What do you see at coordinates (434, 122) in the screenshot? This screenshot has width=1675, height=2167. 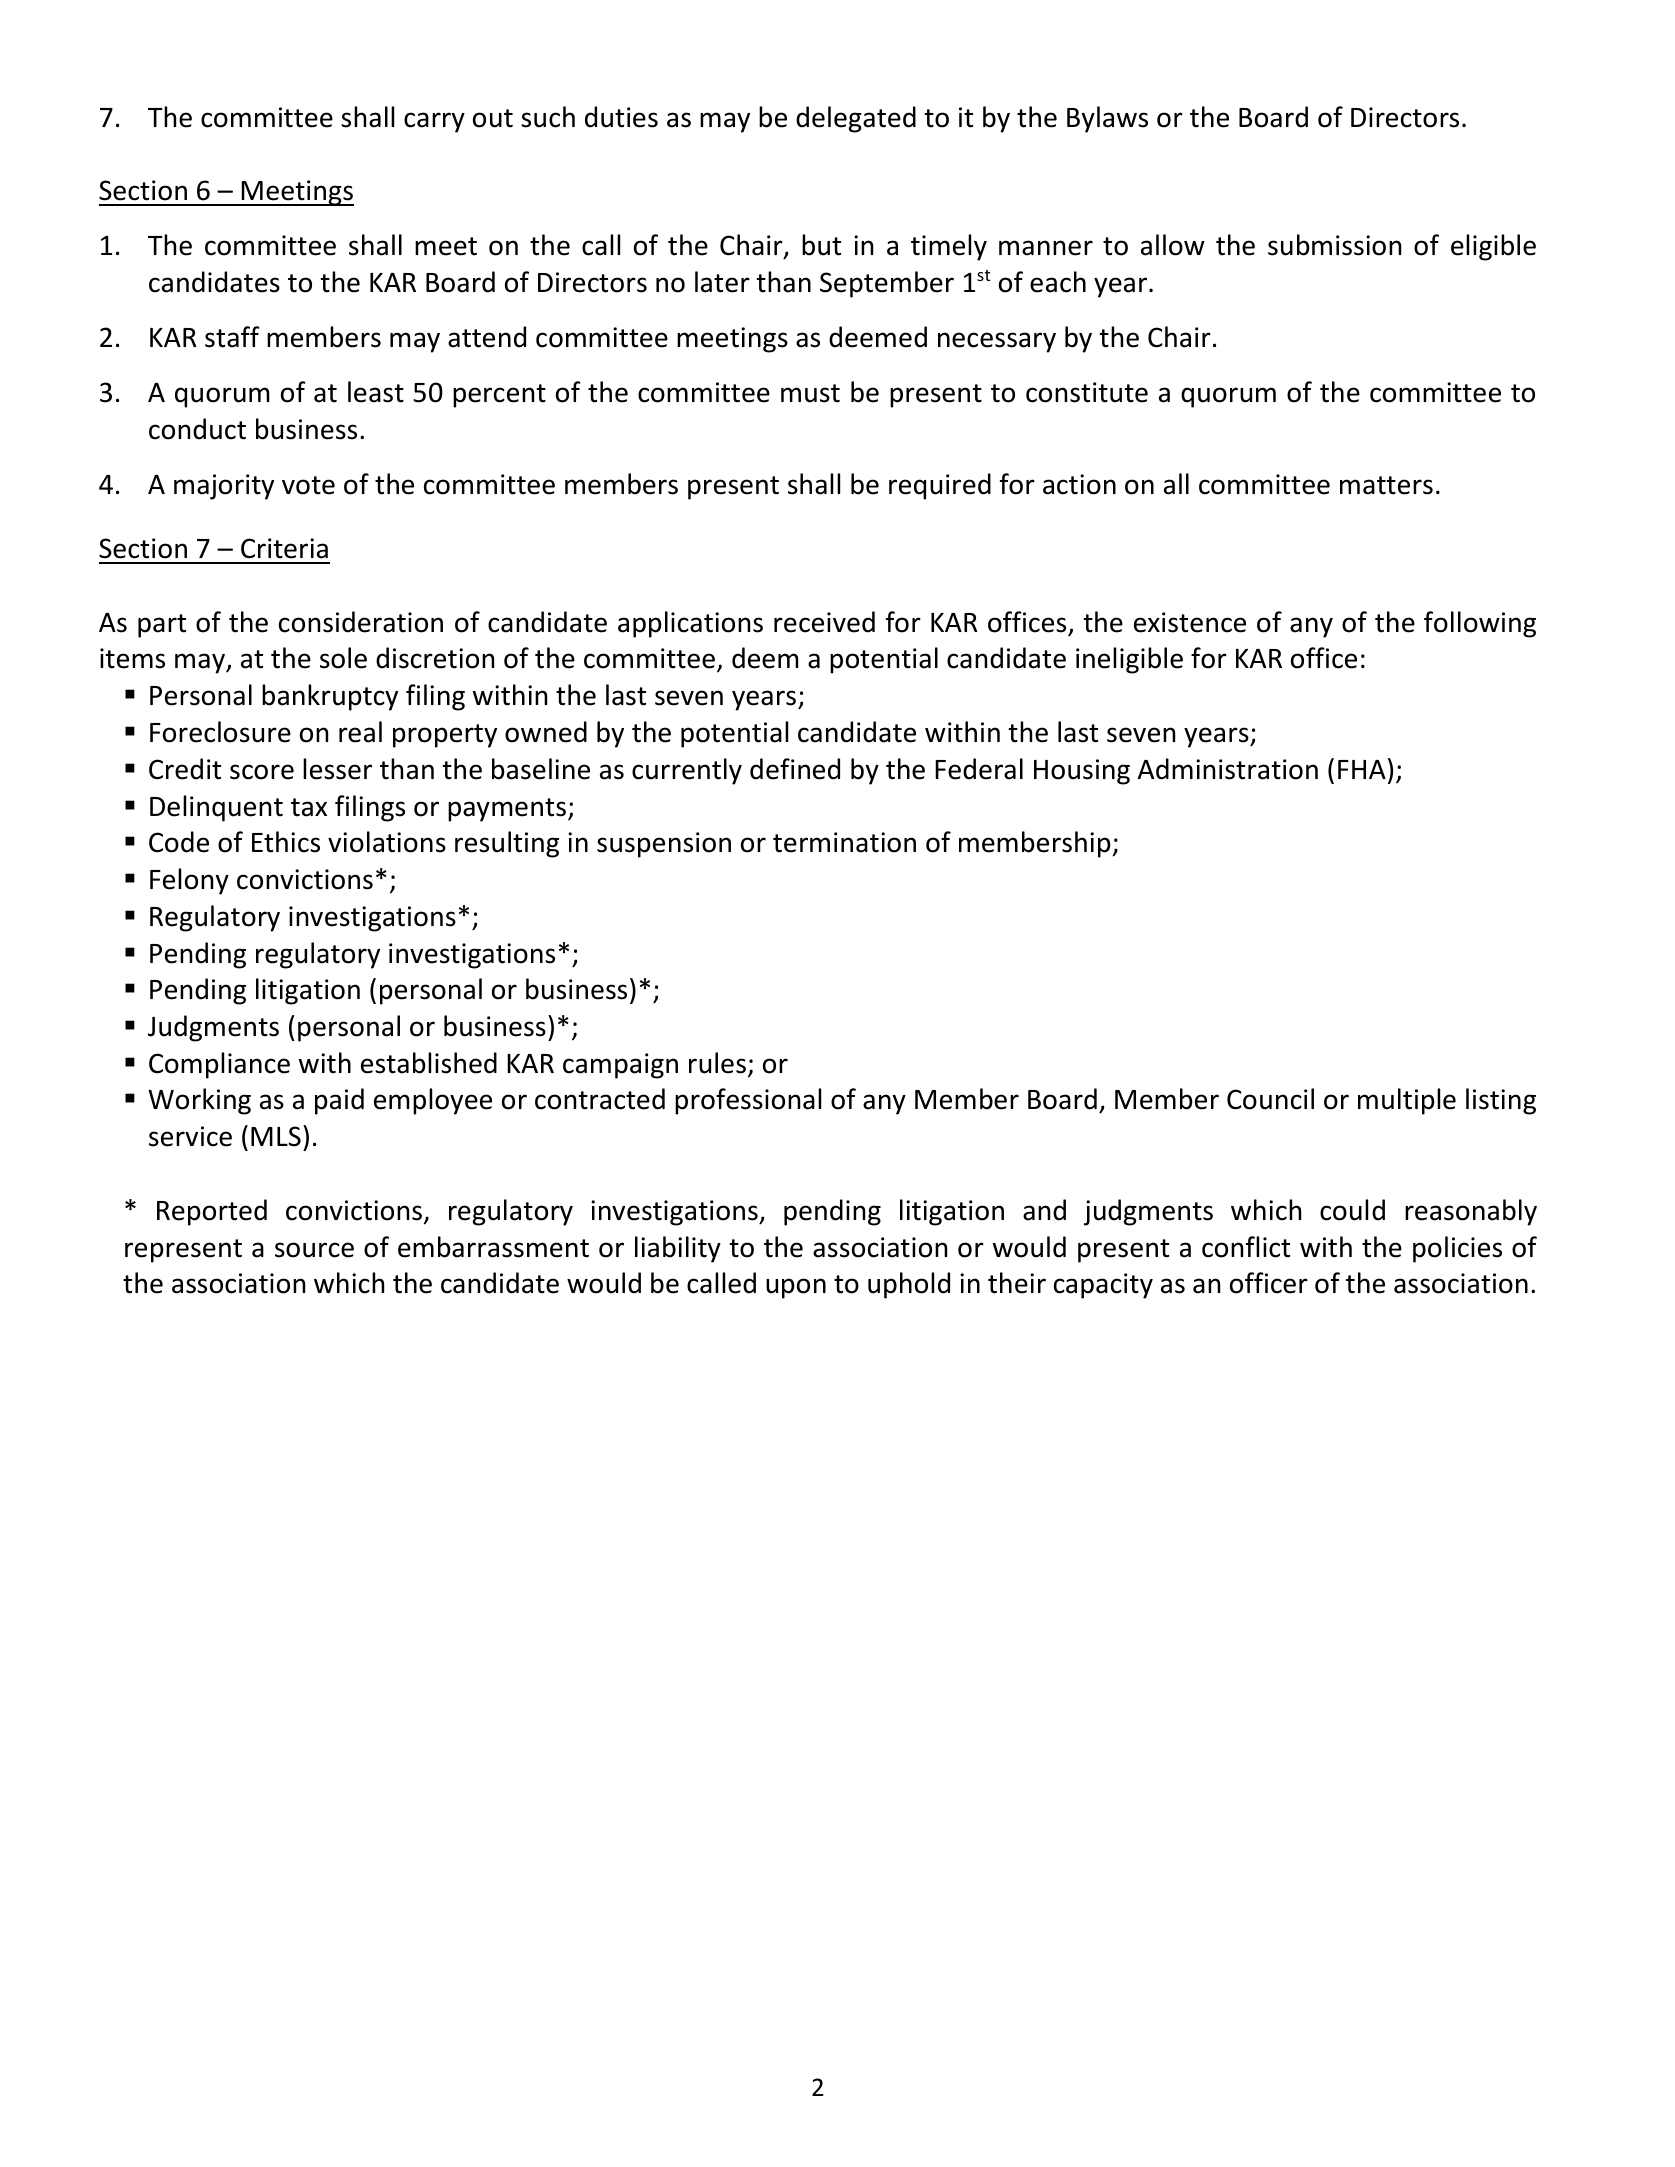 I see `carry` at bounding box center [434, 122].
